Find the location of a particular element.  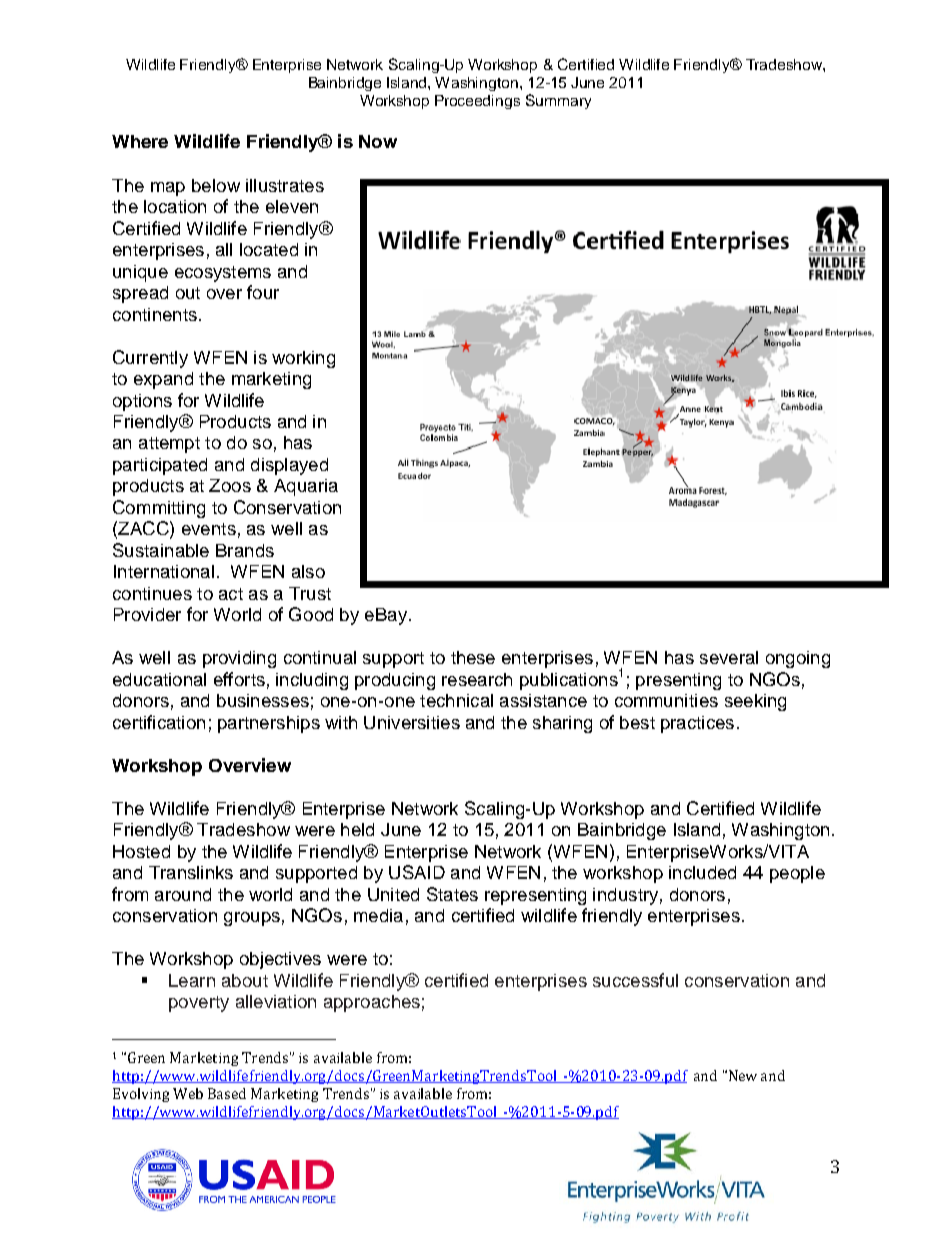

Summary is located at coordinates (558, 101).
